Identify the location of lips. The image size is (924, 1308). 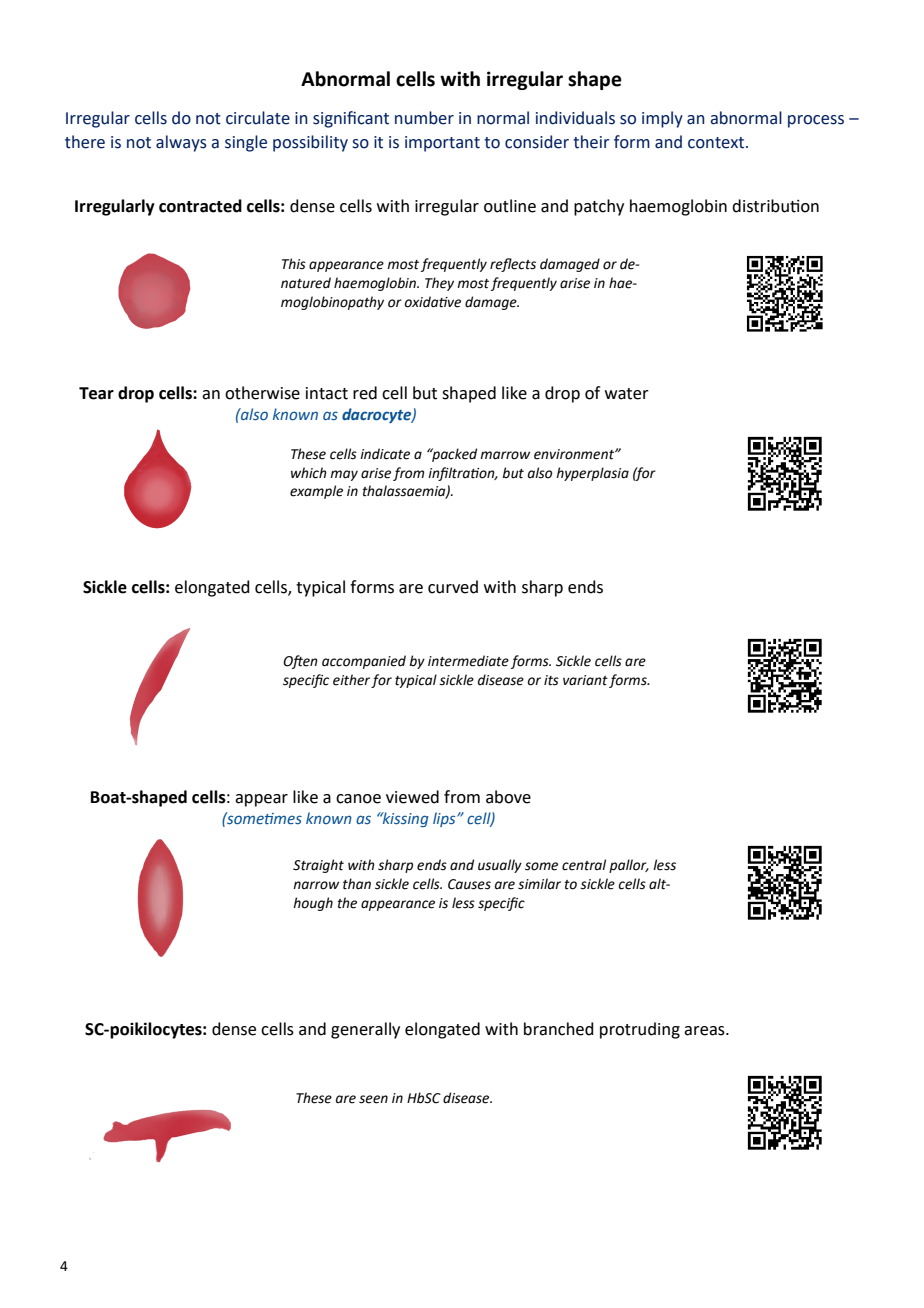
(445, 819).
